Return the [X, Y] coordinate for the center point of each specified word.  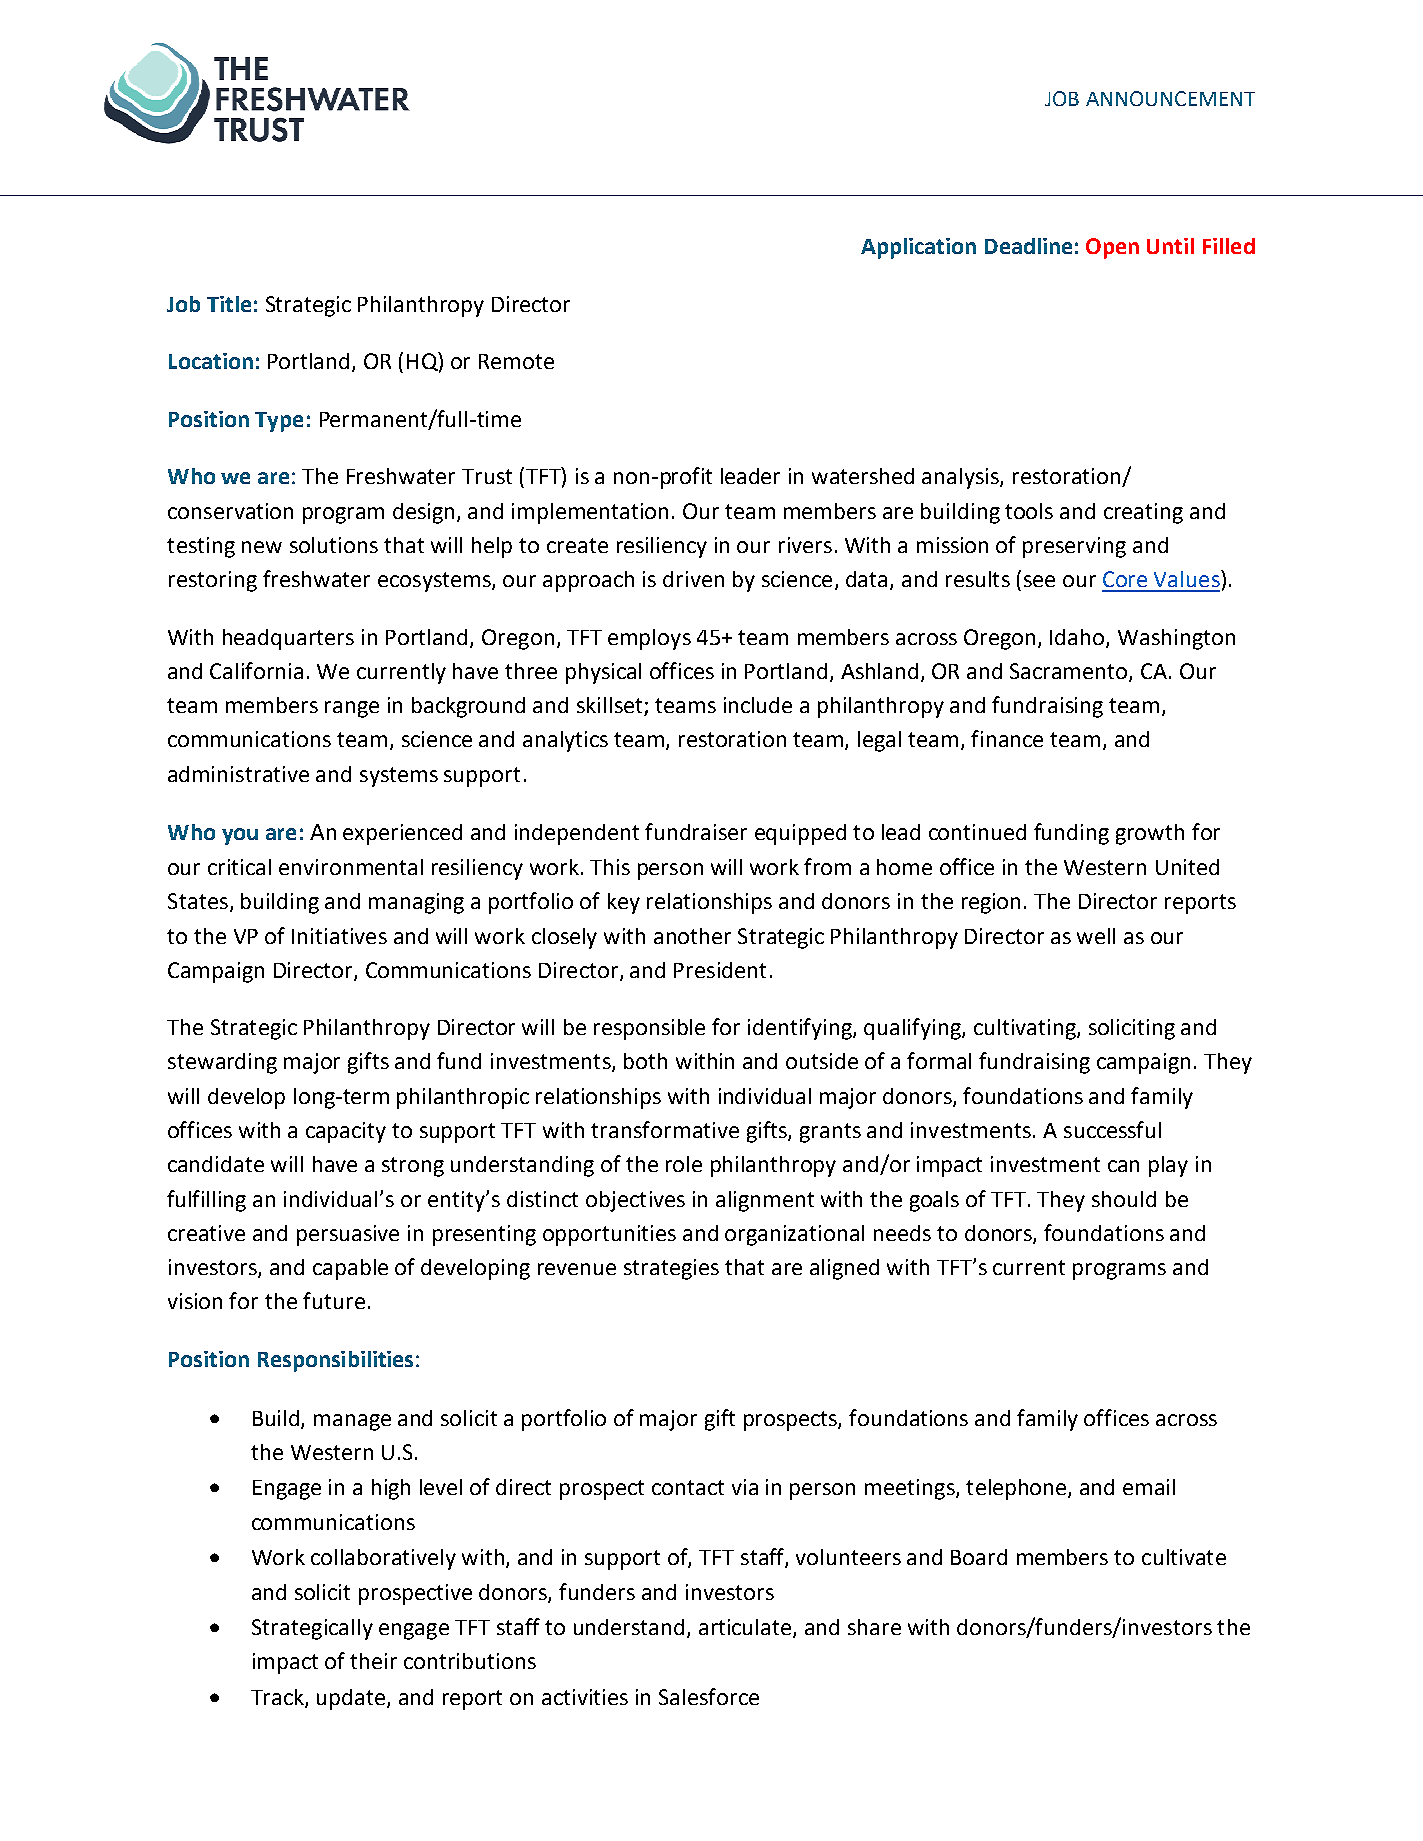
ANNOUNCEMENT [1170, 98]
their [373, 1661]
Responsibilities [335, 1361]
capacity [346, 1132]
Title [229, 304]
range [352, 709]
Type [279, 422]
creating [1143, 513]
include [758, 705]
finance [1007, 738]
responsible [649, 1029]
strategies [671, 1269]
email [1149, 1487]
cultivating [1026, 1029]
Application [918, 248]
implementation [590, 513]
